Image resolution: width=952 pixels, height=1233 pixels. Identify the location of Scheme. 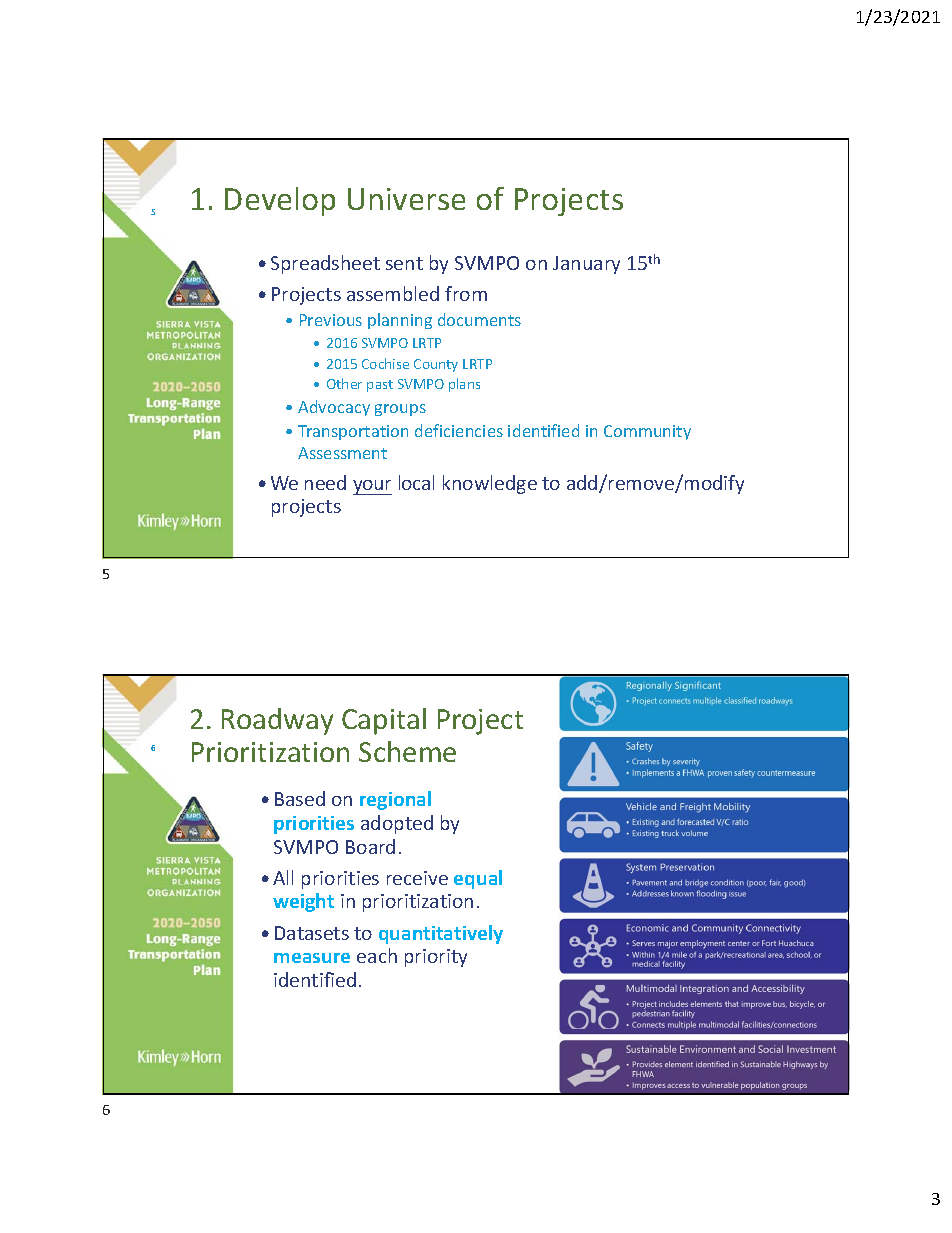
(407, 751).
